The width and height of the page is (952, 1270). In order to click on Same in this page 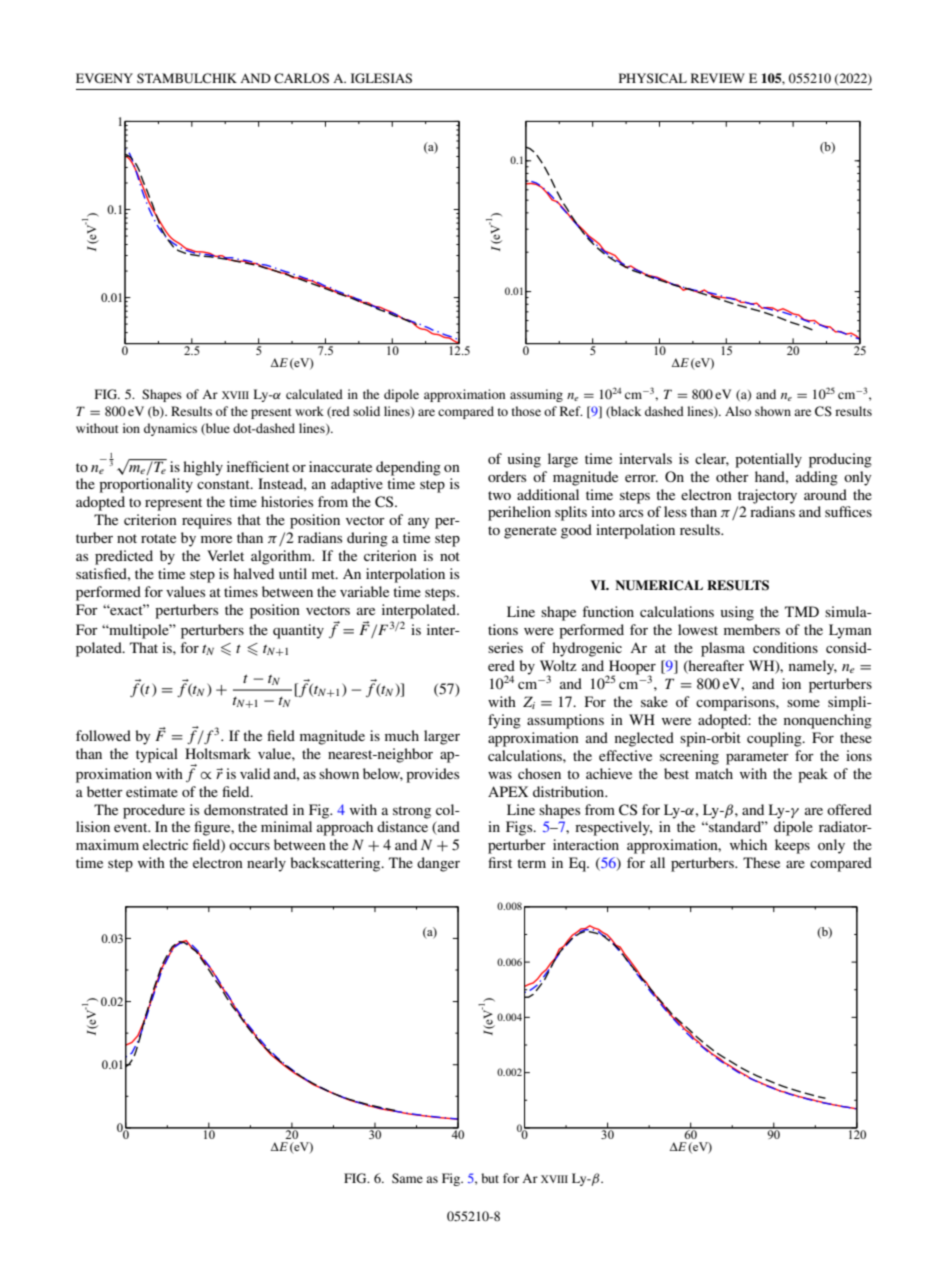, I will do `click(407, 1178)`.
